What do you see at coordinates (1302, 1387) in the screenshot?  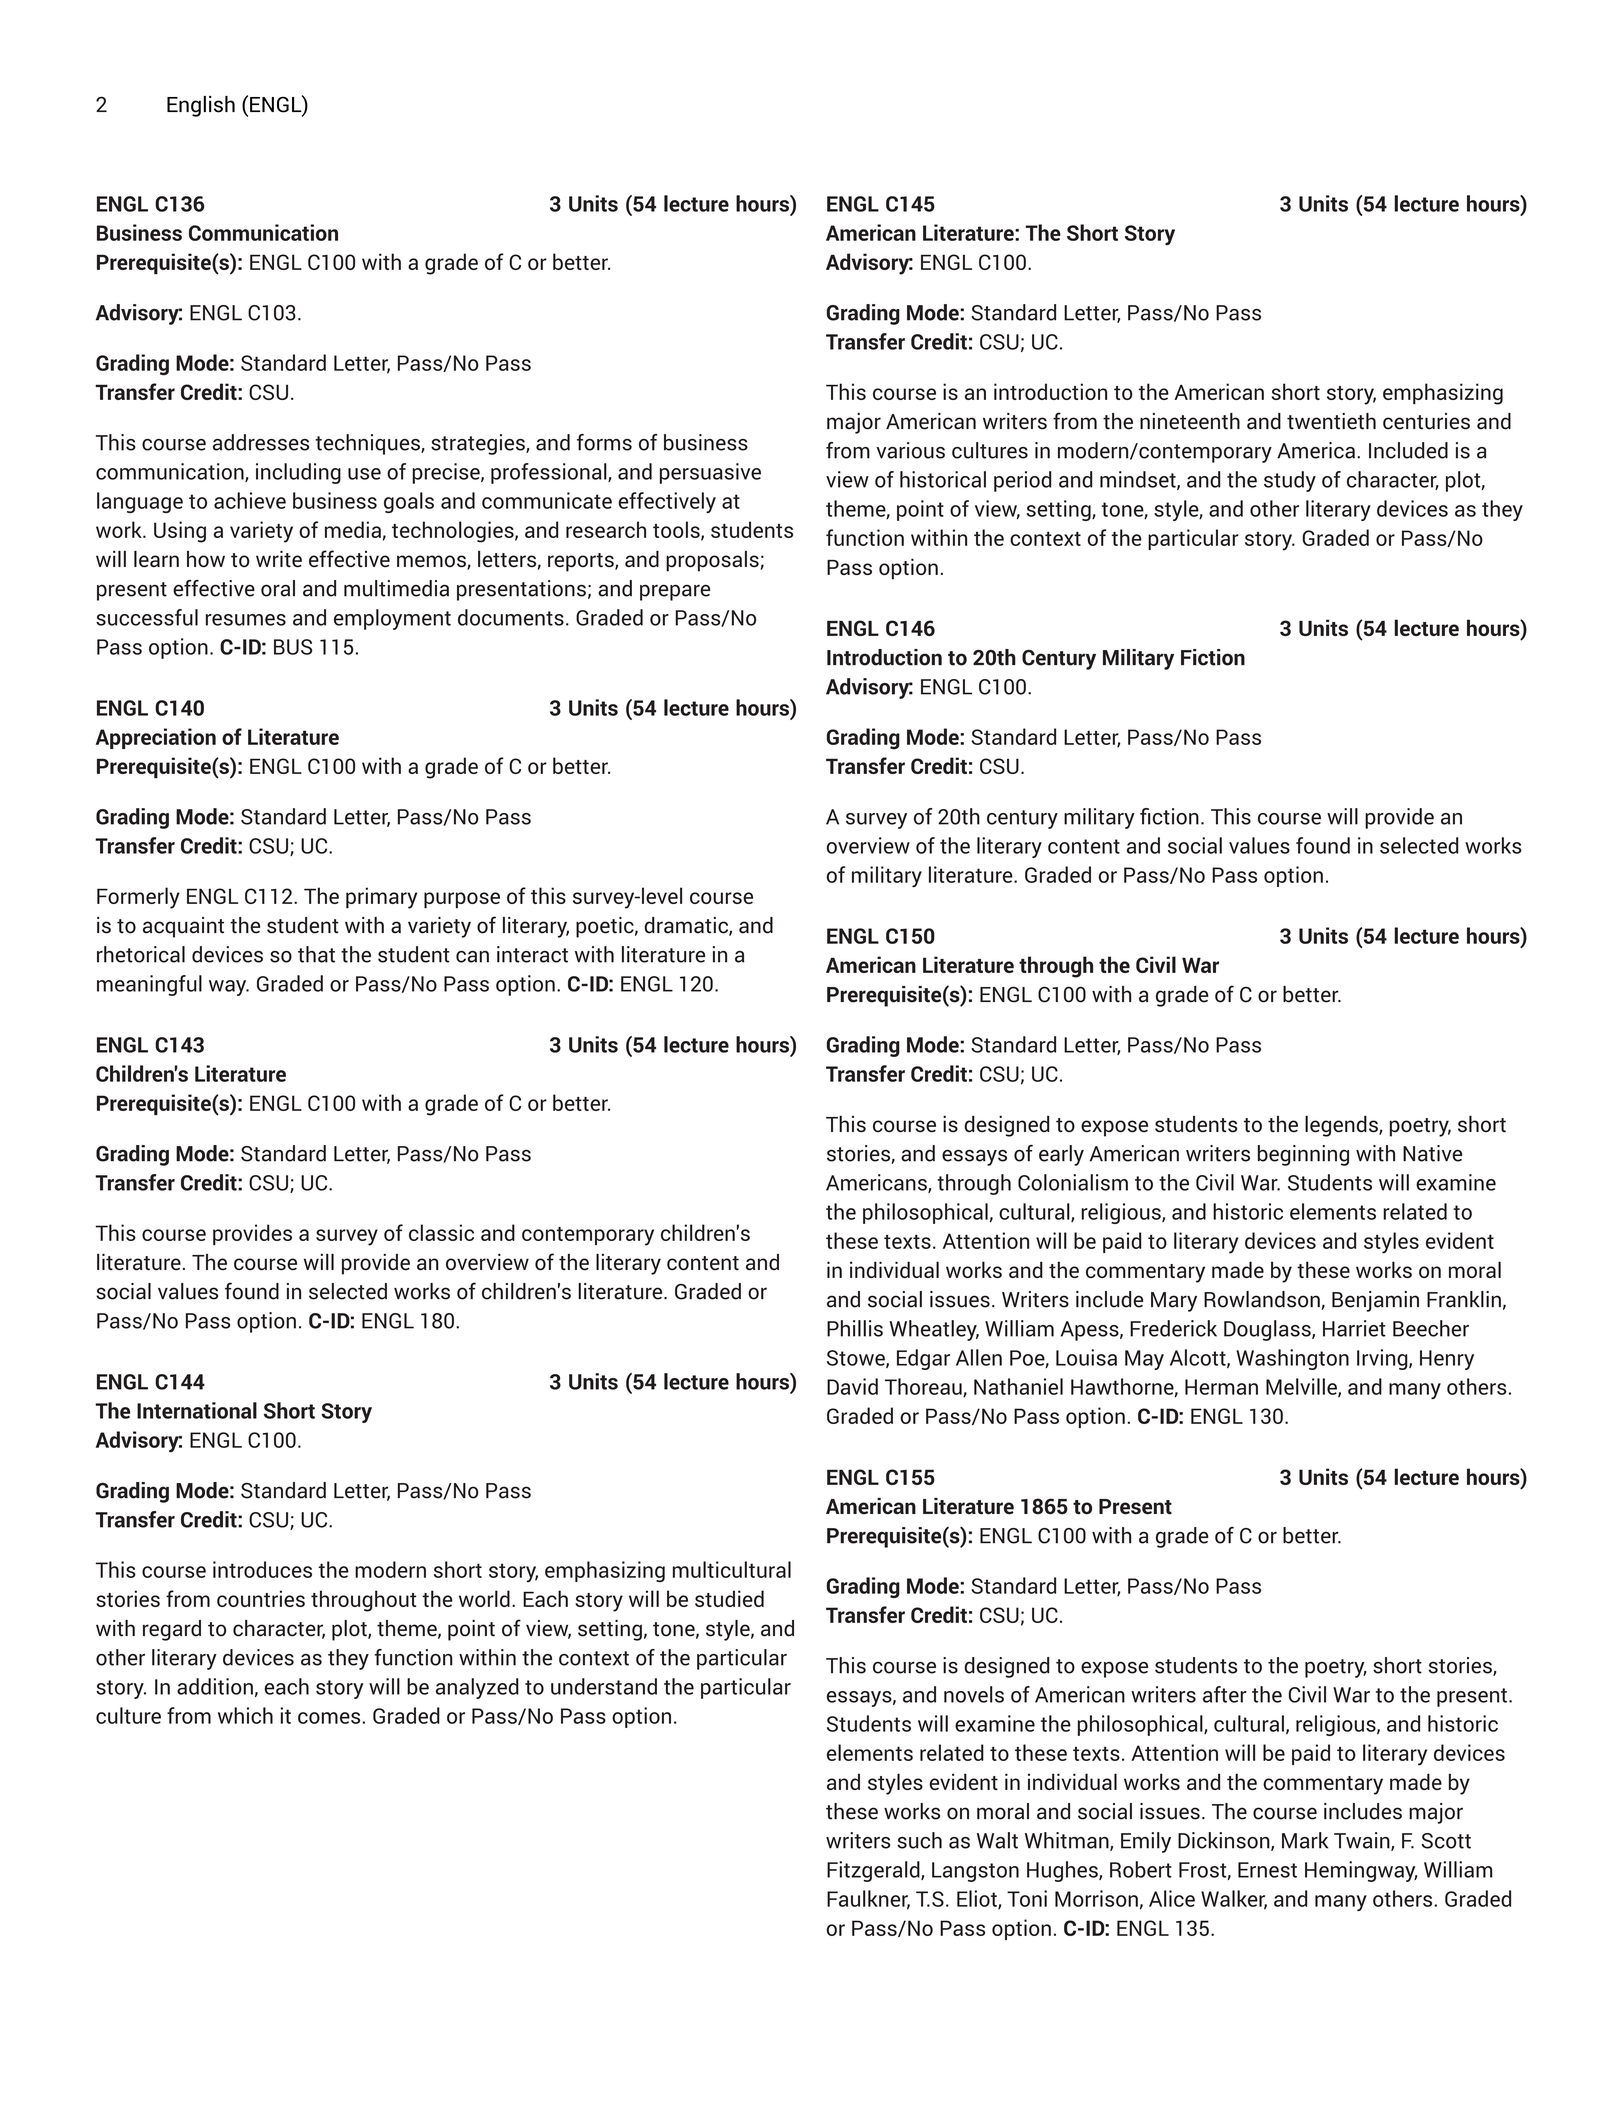 I see `Melville` at bounding box center [1302, 1387].
